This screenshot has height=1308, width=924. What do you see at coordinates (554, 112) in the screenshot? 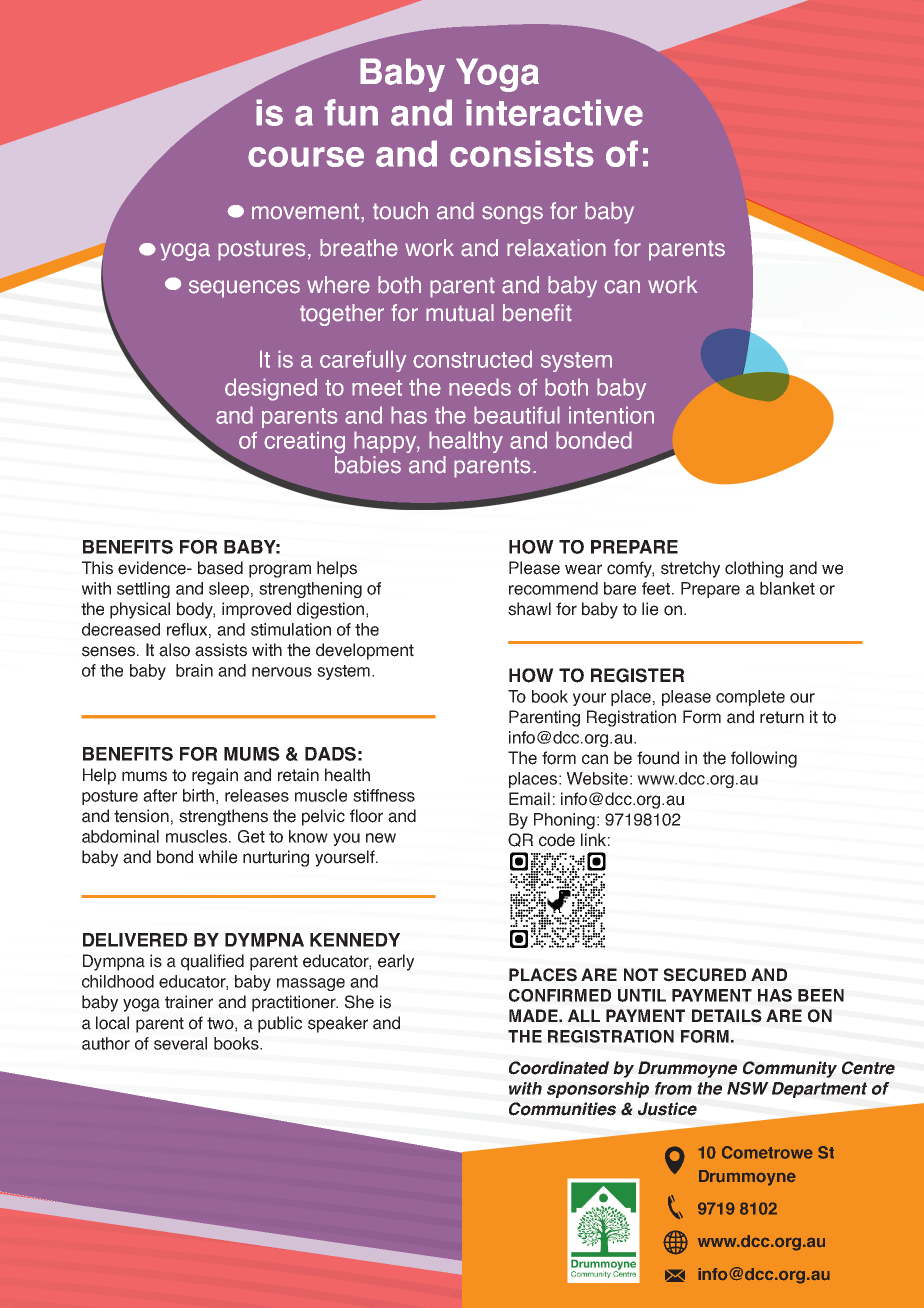
I see `interactive` at bounding box center [554, 112].
